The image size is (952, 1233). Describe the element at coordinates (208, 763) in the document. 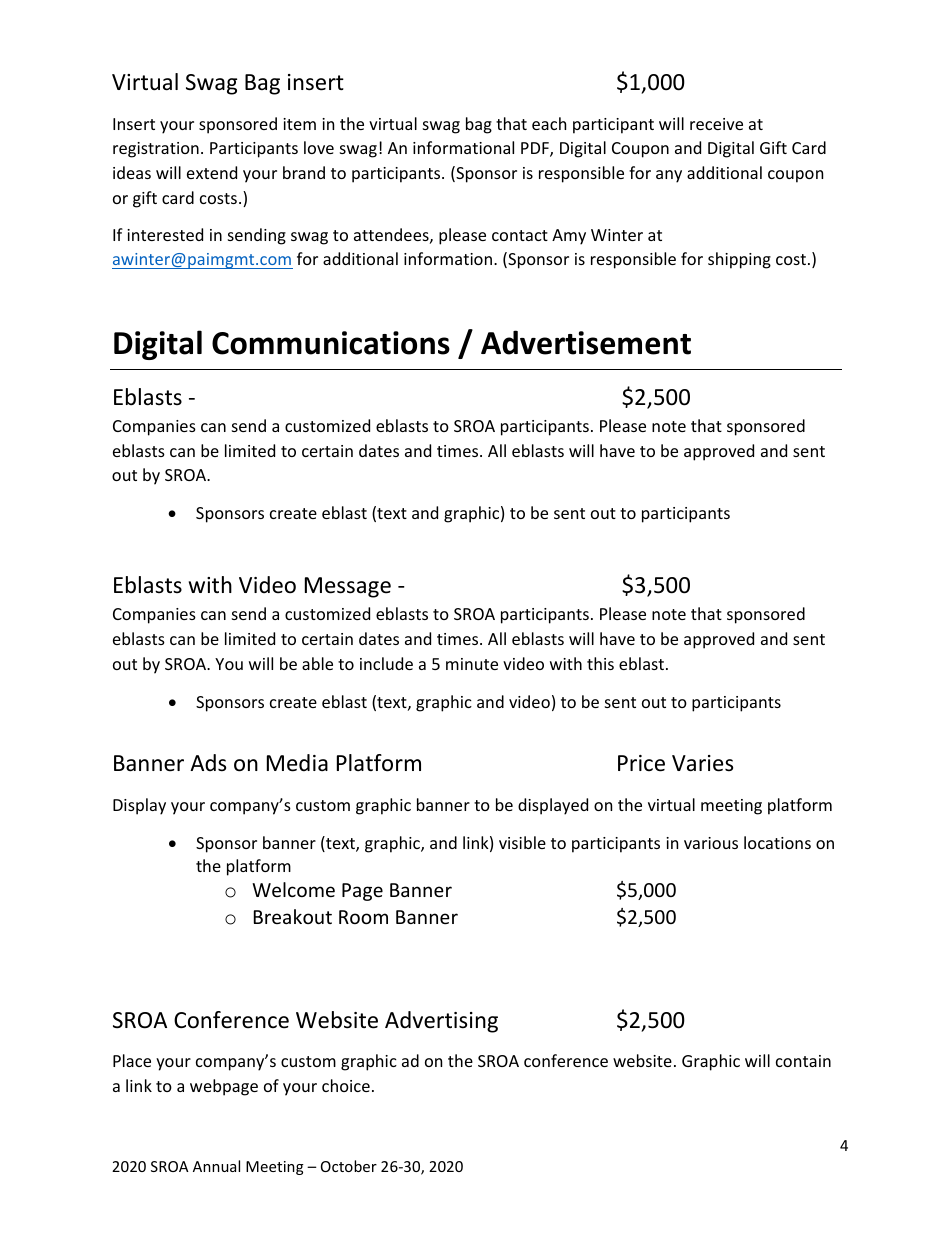

I see `Ads` at that location.
